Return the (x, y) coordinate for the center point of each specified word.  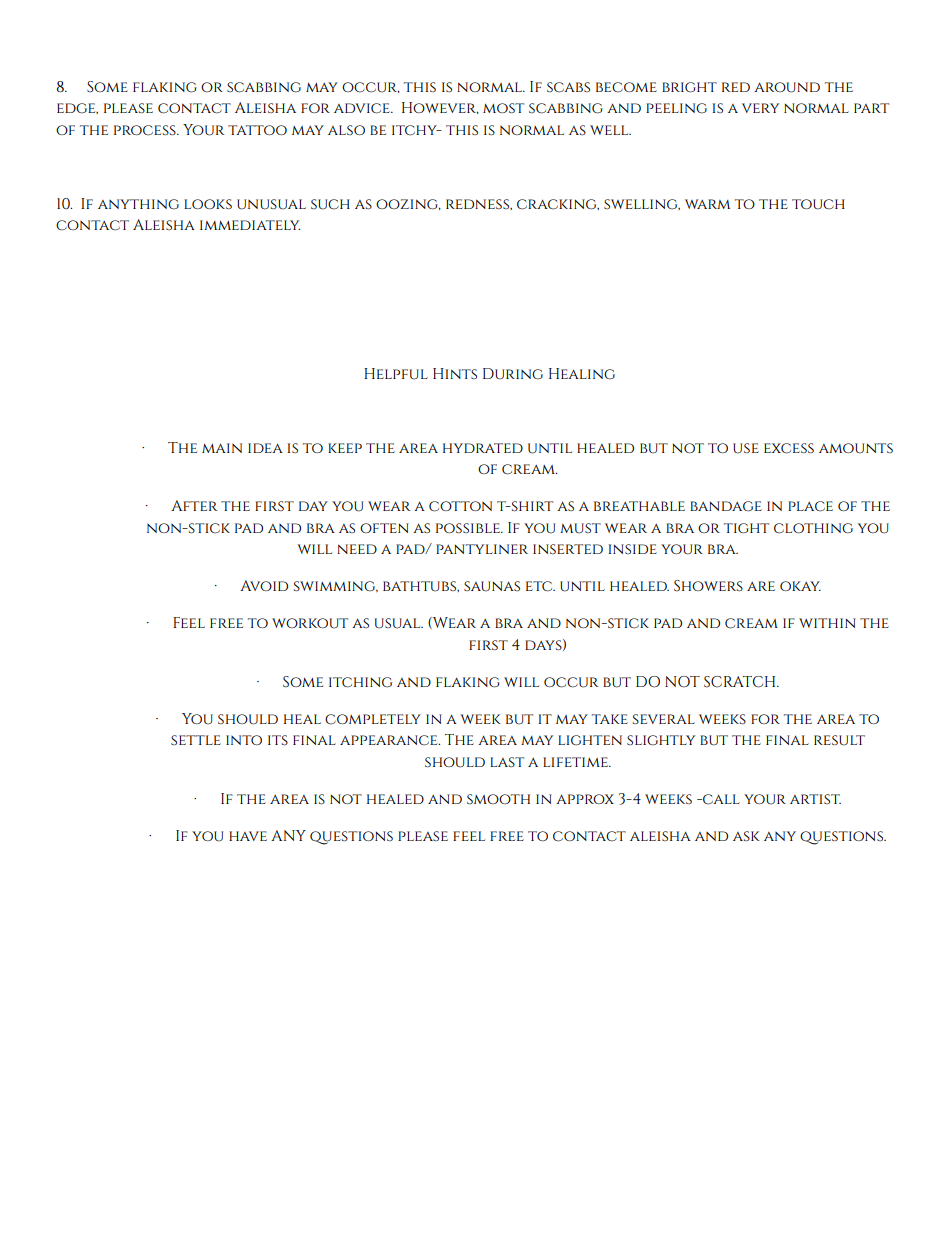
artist (815, 799)
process (146, 130)
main (222, 448)
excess (789, 448)
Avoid (264, 585)
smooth (498, 799)
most (503, 108)
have (248, 836)
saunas (492, 586)
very (760, 108)
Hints (455, 373)
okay (800, 586)
